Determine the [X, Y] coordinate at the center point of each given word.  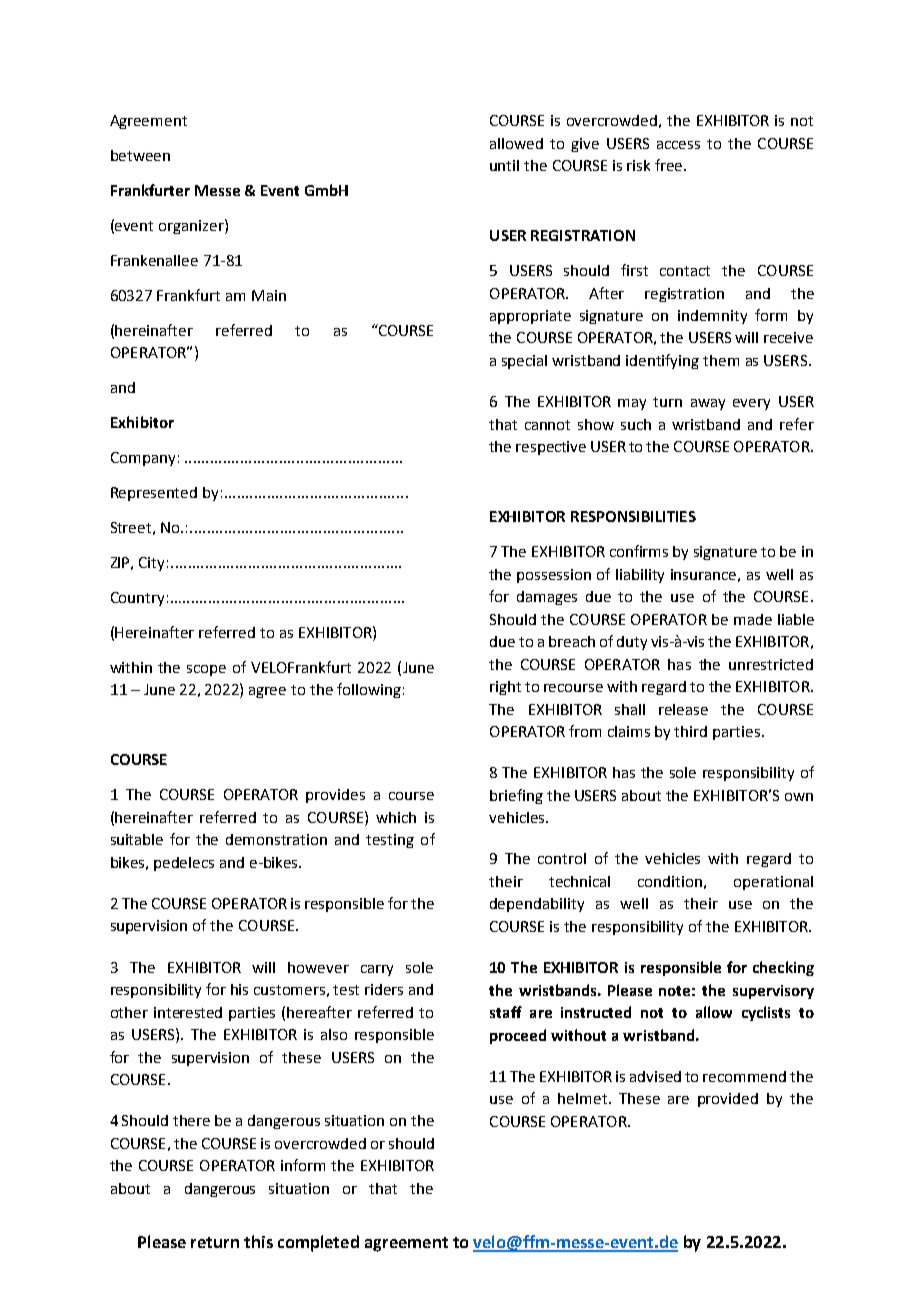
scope [206, 670]
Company [143, 459]
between [140, 155]
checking [783, 968]
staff [506, 1012]
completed [318, 1243]
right [505, 688]
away [708, 404]
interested [188, 1012]
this [258, 1241]
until [504, 165]
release [683, 709]
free [670, 165]
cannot [547, 425]
